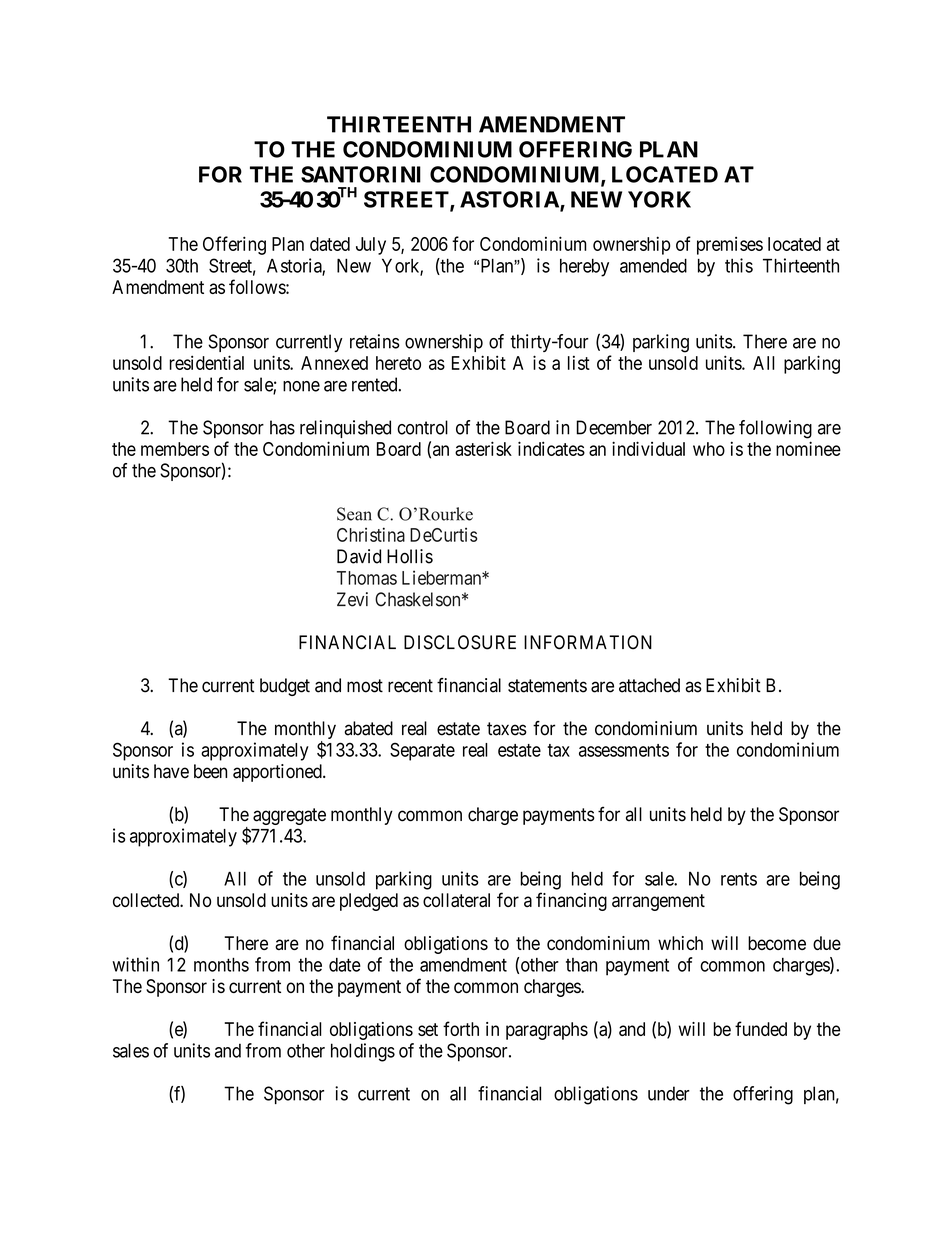 The width and height of the screenshot is (952, 1233). What do you see at coordinates (363, 1052) in the screenshot?
I see `holdings` at bounding box center [363, 1052].
